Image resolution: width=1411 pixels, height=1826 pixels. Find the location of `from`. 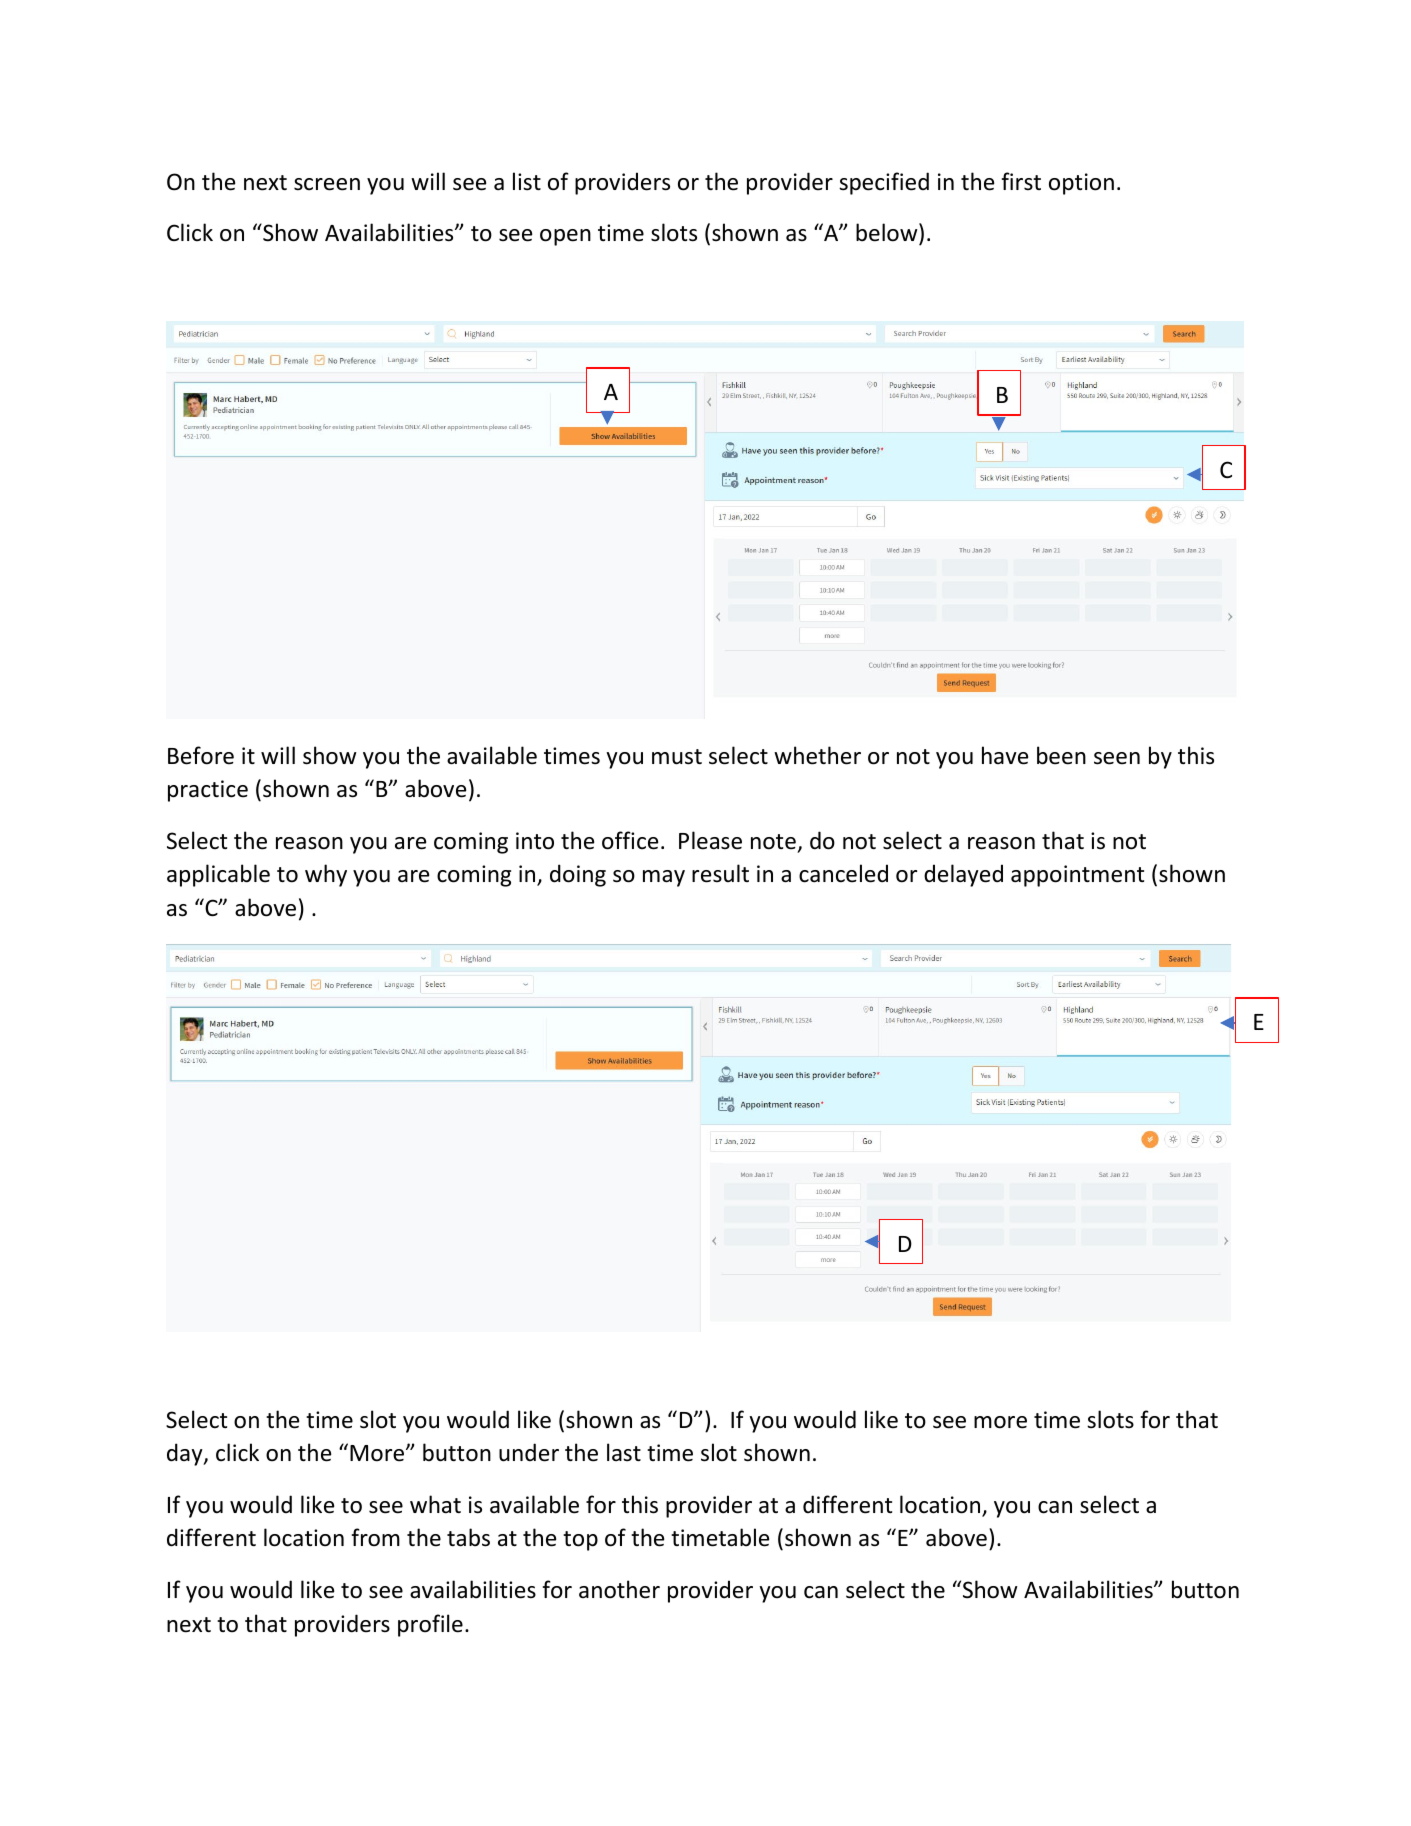

from is located at coordinates (376, 1537).
